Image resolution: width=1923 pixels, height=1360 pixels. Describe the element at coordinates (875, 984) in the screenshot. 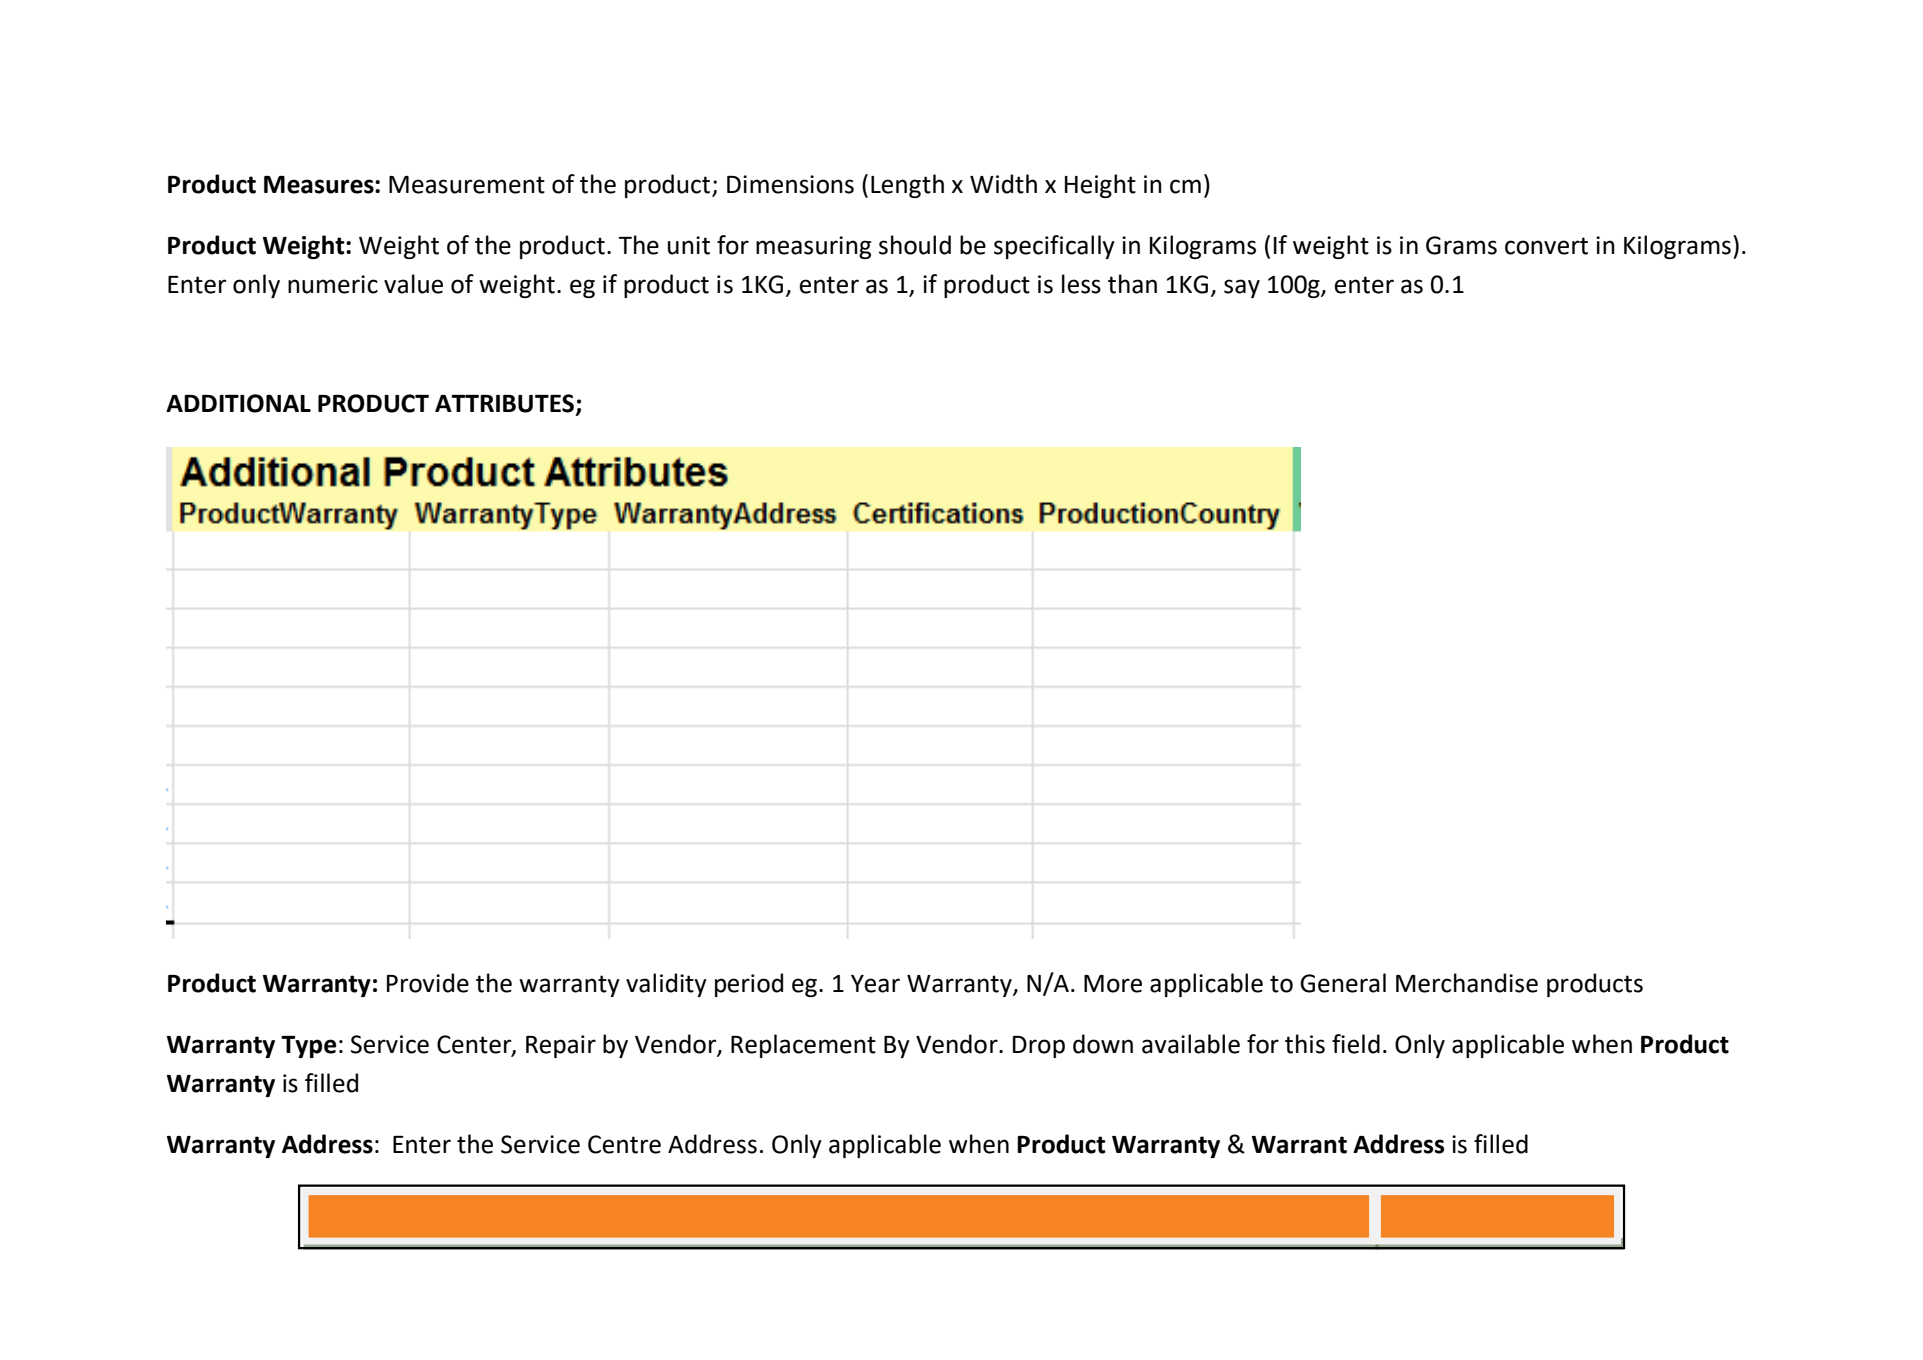

I see `Year` at that location.
